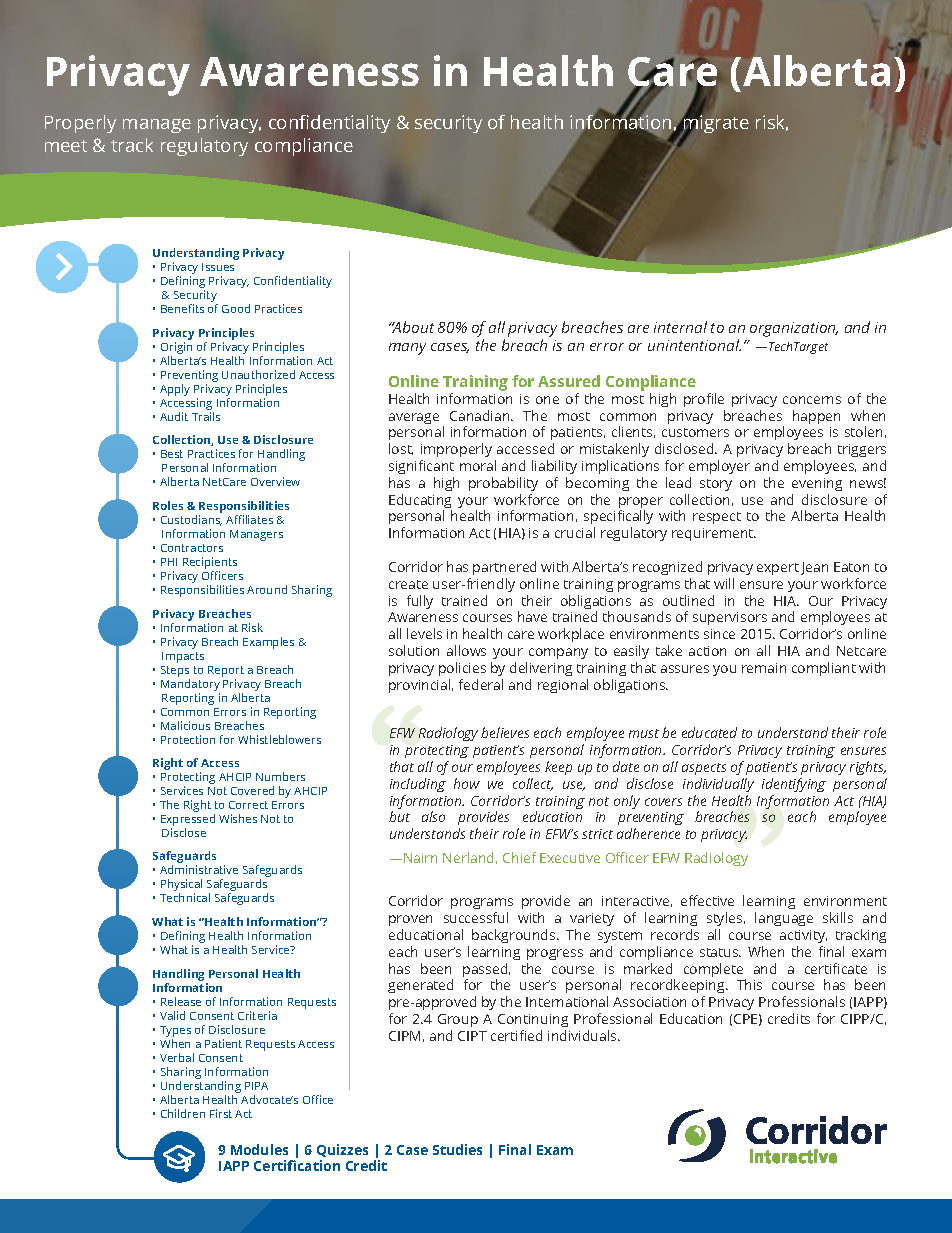  I want to click on Expressed, so click(188, 821).
